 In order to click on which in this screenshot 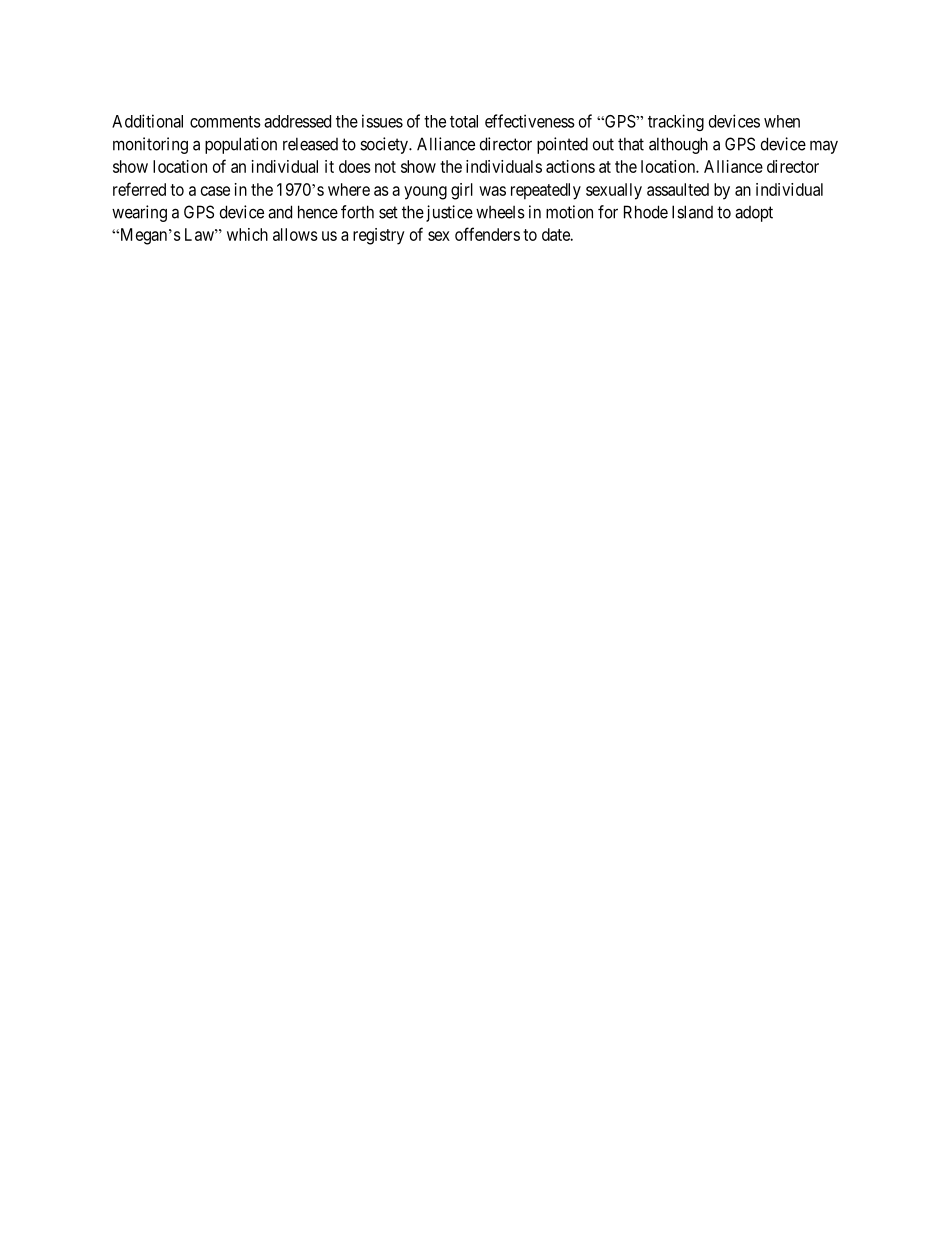, I will do `click(247, 234)`.
